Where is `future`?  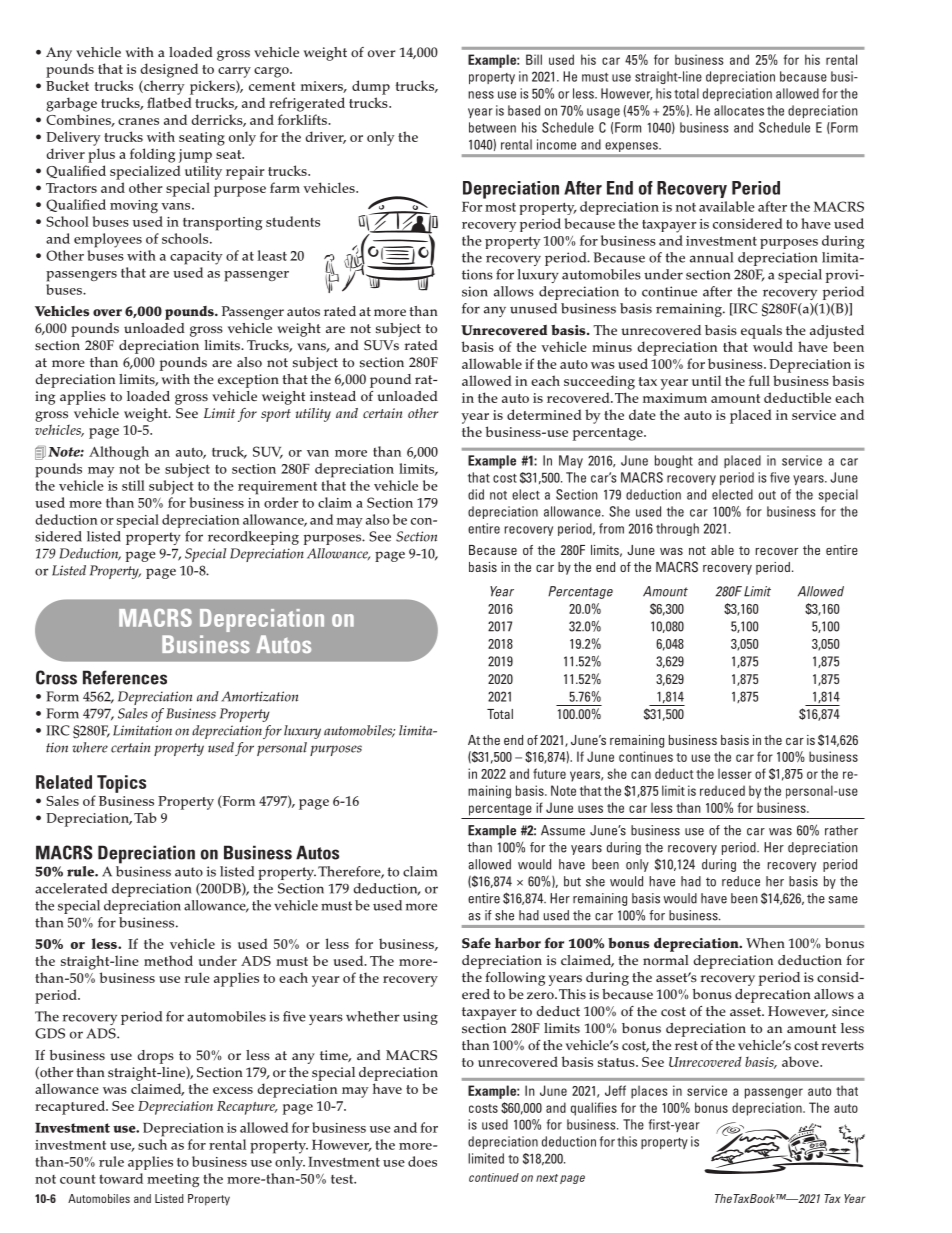 future is located at coordinates (549, 773).
